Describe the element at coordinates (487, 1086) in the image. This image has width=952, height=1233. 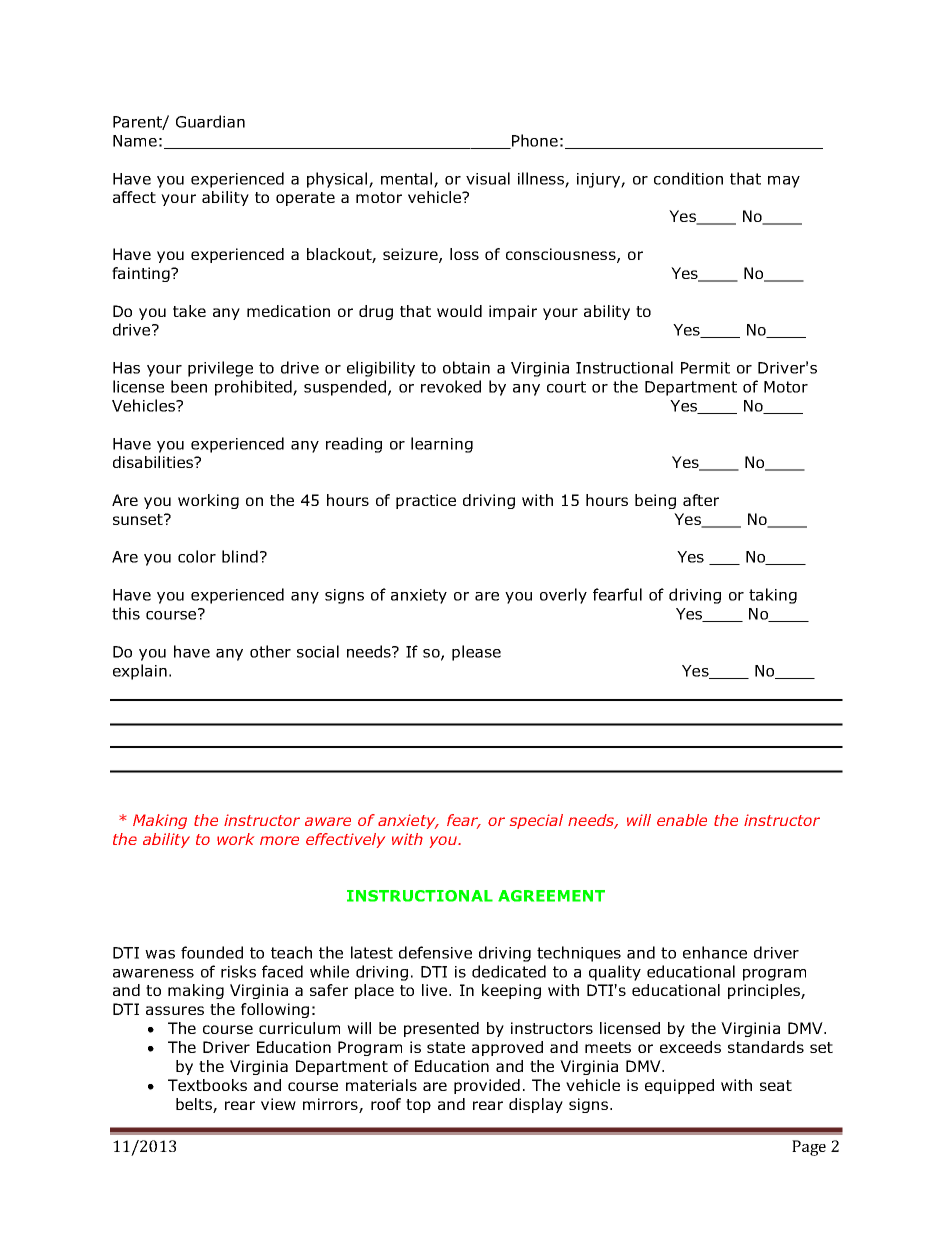
I see `provided` at that location.
